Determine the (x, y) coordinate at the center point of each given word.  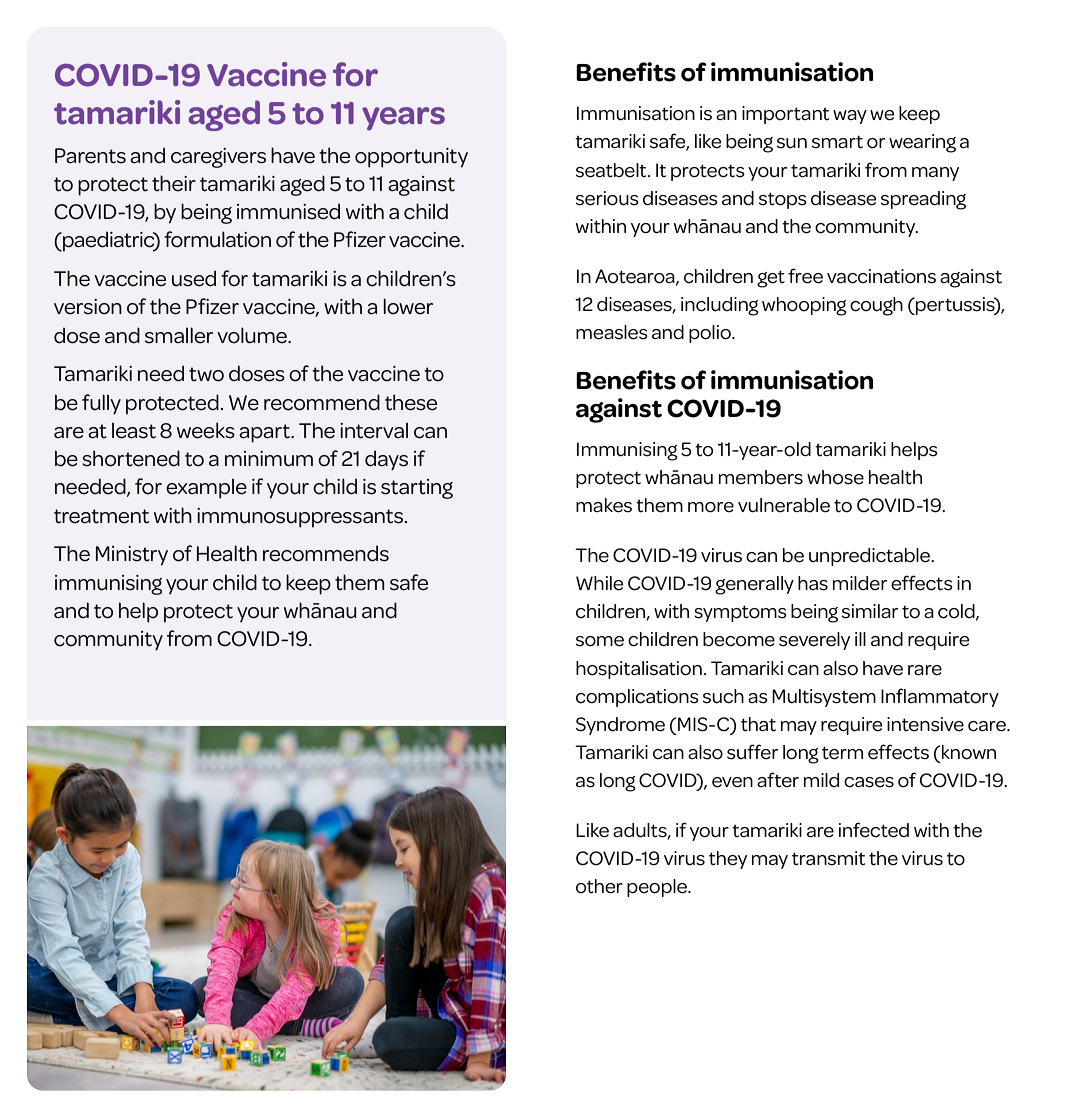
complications (637, 698)
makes (604, 505)
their (174, 183)
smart (837, 142)
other (599, 886)
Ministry (132, 556)
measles (612, 332)
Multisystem (824, 698)
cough (876, 306)
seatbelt (612, 170)
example (206, 488)
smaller (179, 335)
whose (835, 477)
